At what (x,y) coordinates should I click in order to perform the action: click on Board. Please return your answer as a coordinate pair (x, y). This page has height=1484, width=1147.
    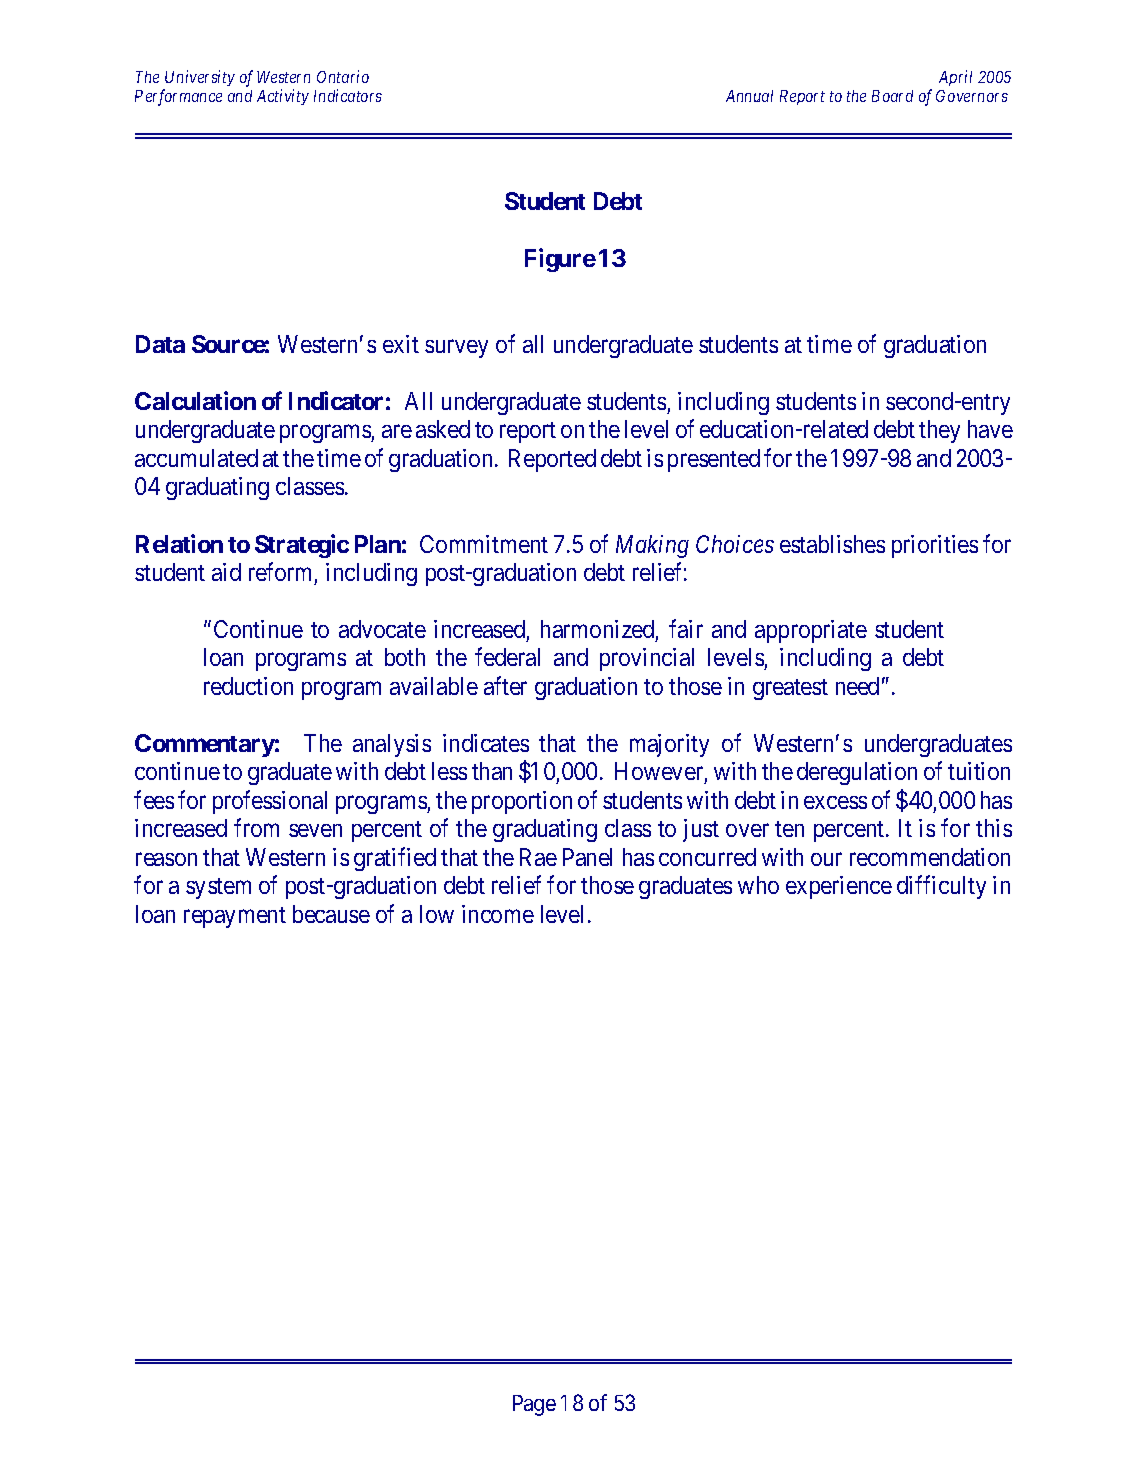
    Looking at the image, I should click on (892, 96).
